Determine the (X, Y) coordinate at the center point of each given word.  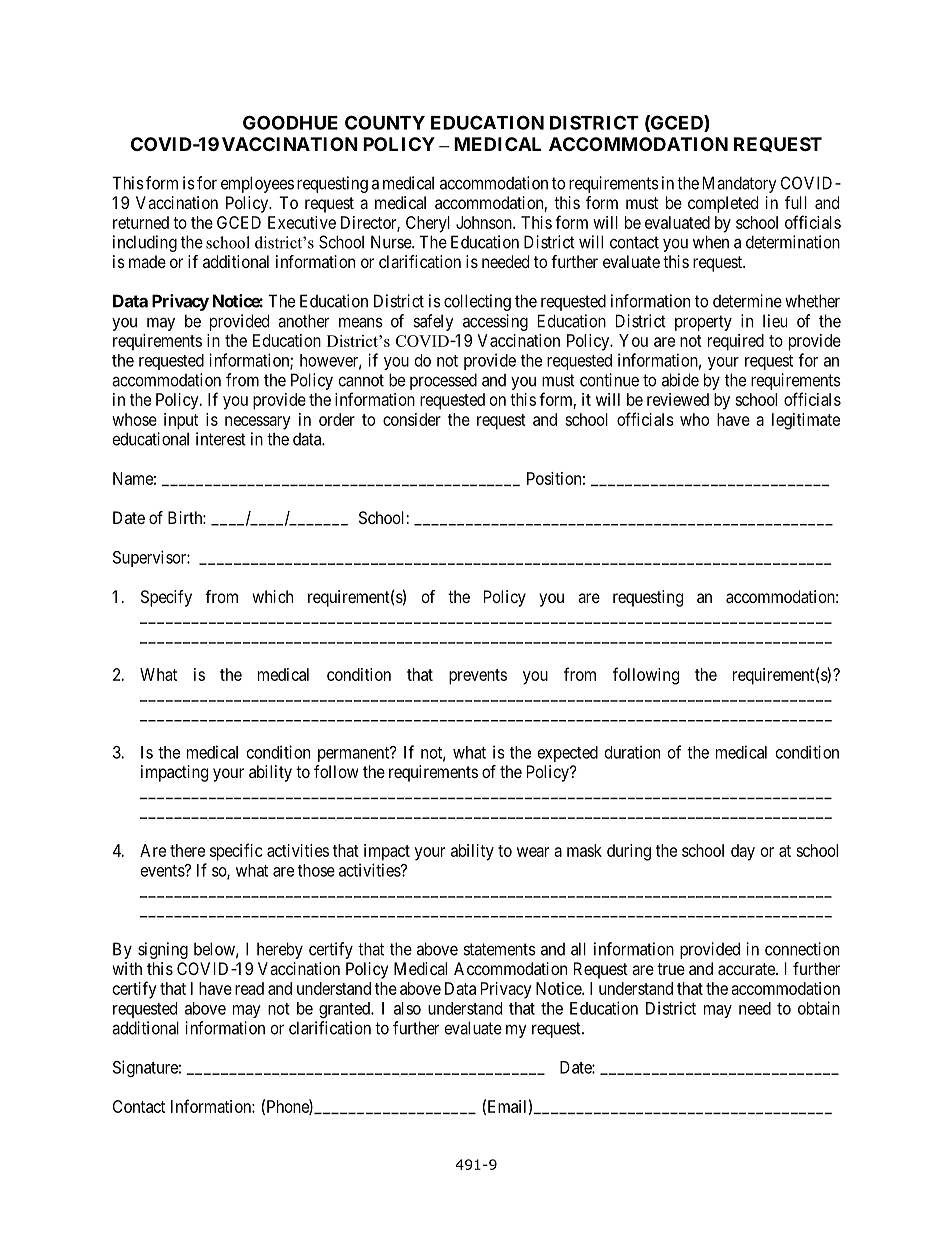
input (181, 421)
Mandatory (740, 184)
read (249, 988)
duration (632, 752)
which (272, 596)
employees (257, 184)
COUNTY (385, 122)
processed (443, 381)
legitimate (806, 421)
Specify (166, 598)
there (187, 850)
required (736, 342)
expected (568, 754)
